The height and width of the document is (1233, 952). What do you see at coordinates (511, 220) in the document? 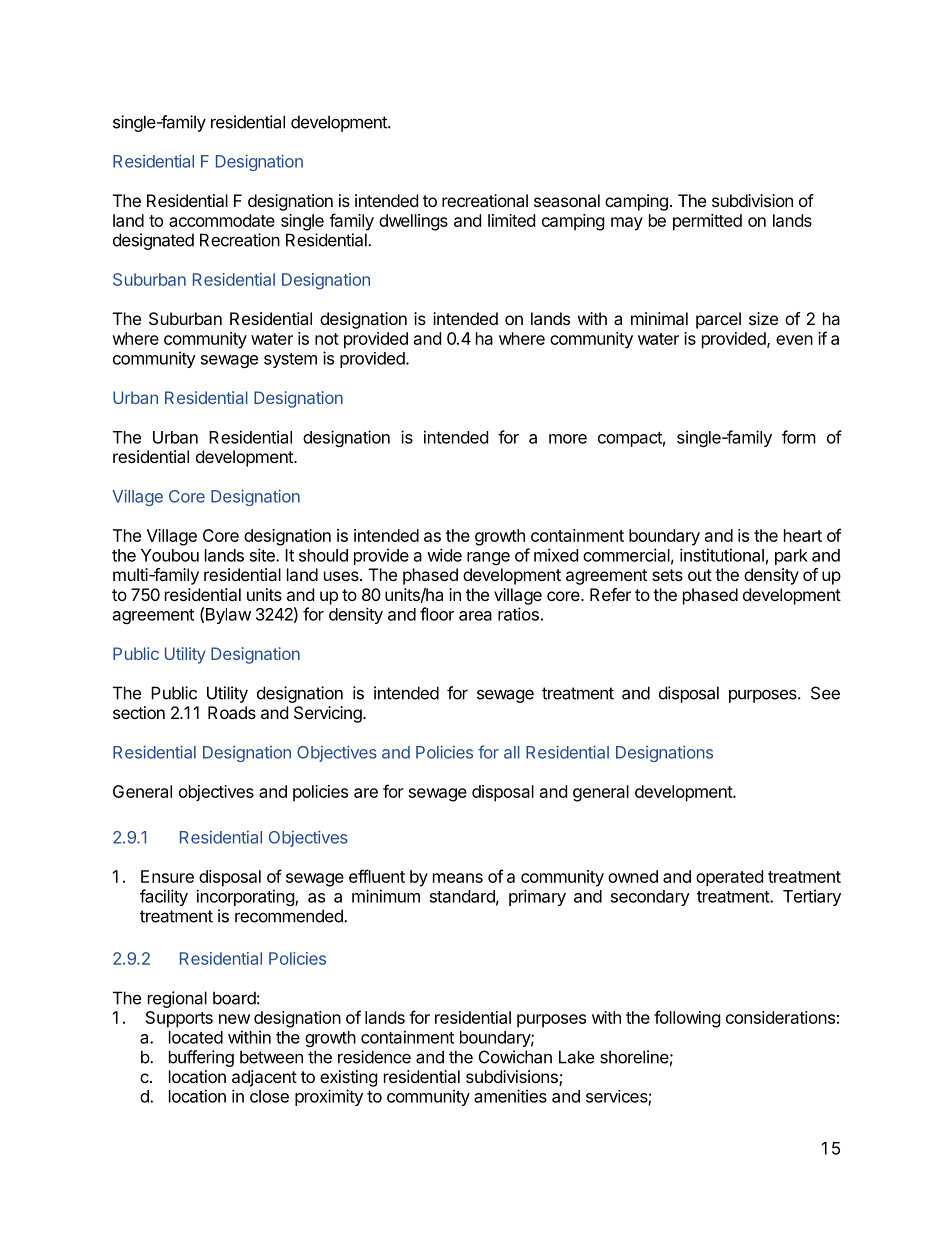
I see `limited` at bounding box center [511, 220].
